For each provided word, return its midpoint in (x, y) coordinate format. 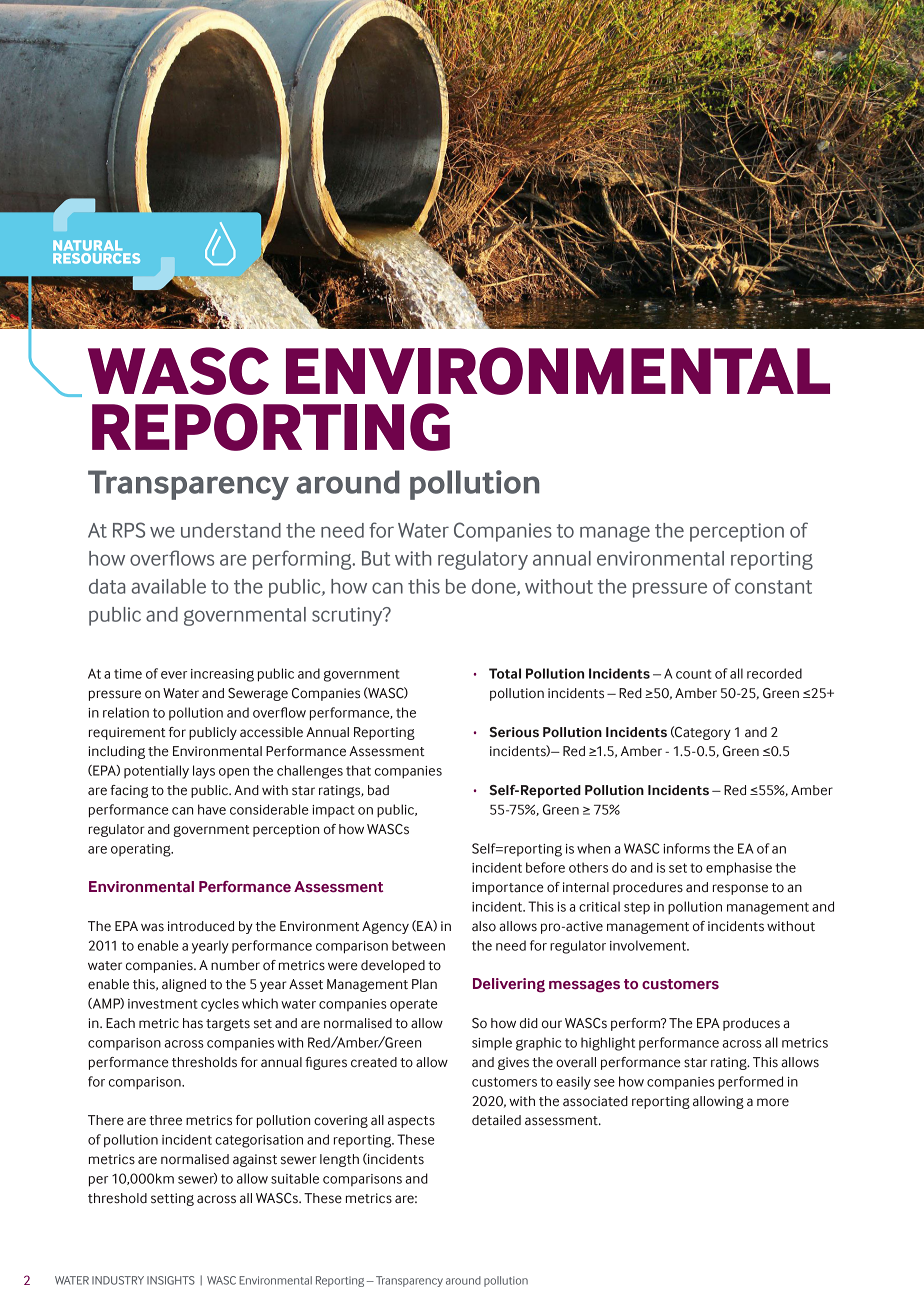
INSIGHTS (171, 1280)
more (773, 1102)
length (339, 1160)
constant (773, 587)
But (376, 558)
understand (231, 530)
